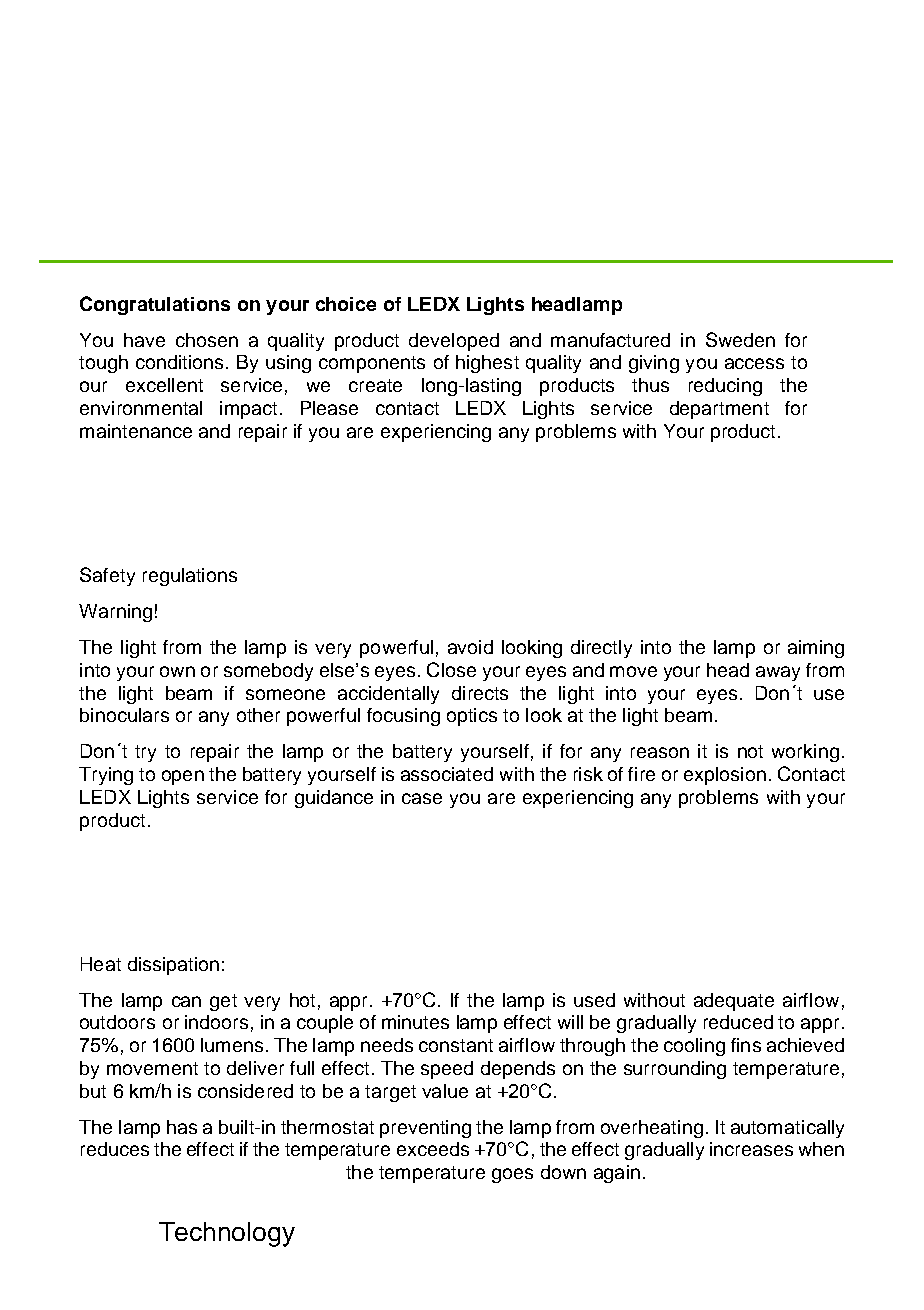 The height and width of the image is (1310, 924). Describe the element at coordinates (512, 1175) in the image. I see `goes` at that location.
